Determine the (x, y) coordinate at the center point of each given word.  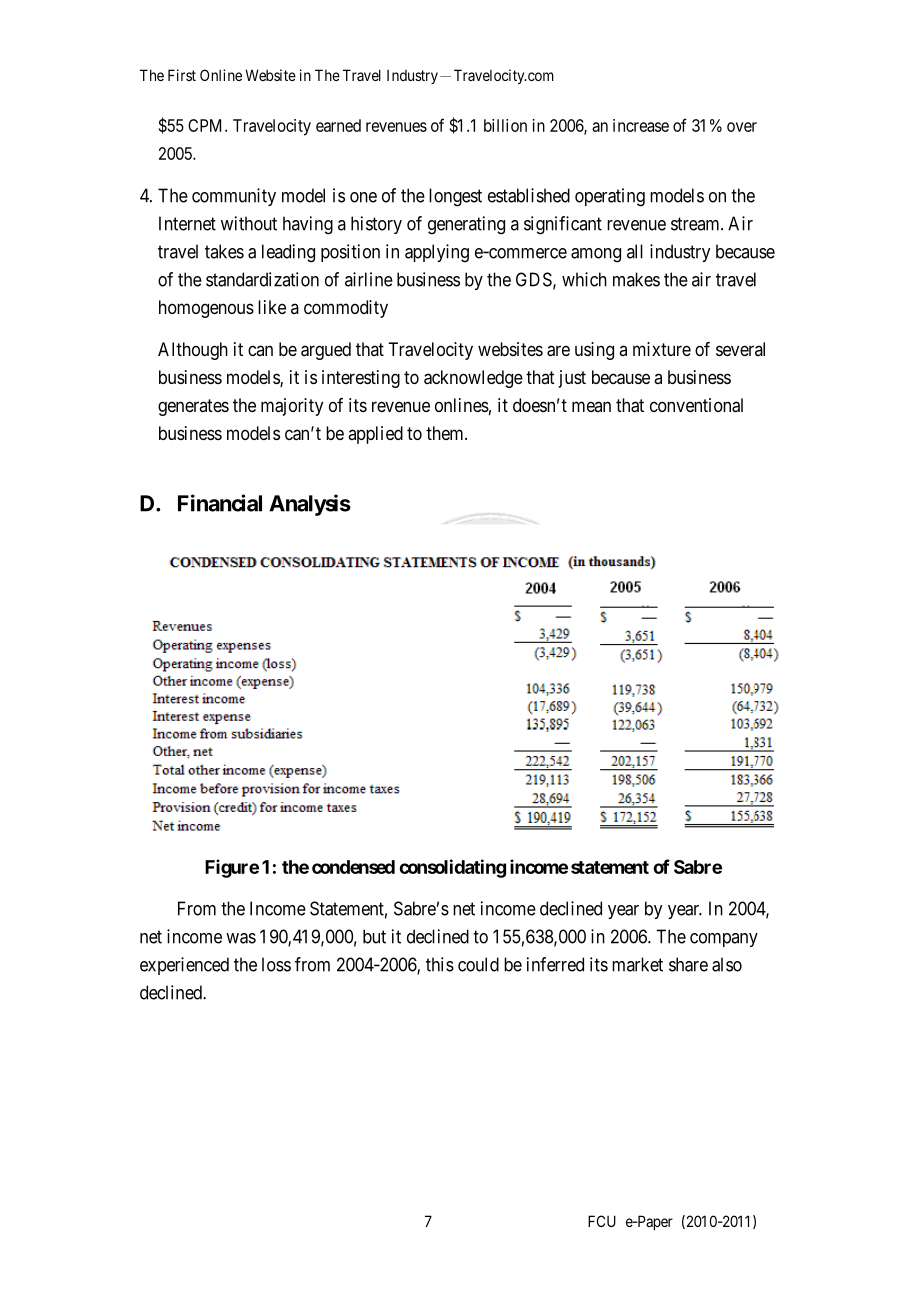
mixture (662, 349)
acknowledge (473, 379)
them (446, 433)
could (478, 964)
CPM (207, 125)
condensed (353, 867)
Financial (220, 503)
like (272, 307)
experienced (184, 966)
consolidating (452, 868)
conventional (696, 405)
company (724, 940)
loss (276, 964)
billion (505, 125)
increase (641, 125)
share (688, 964)
